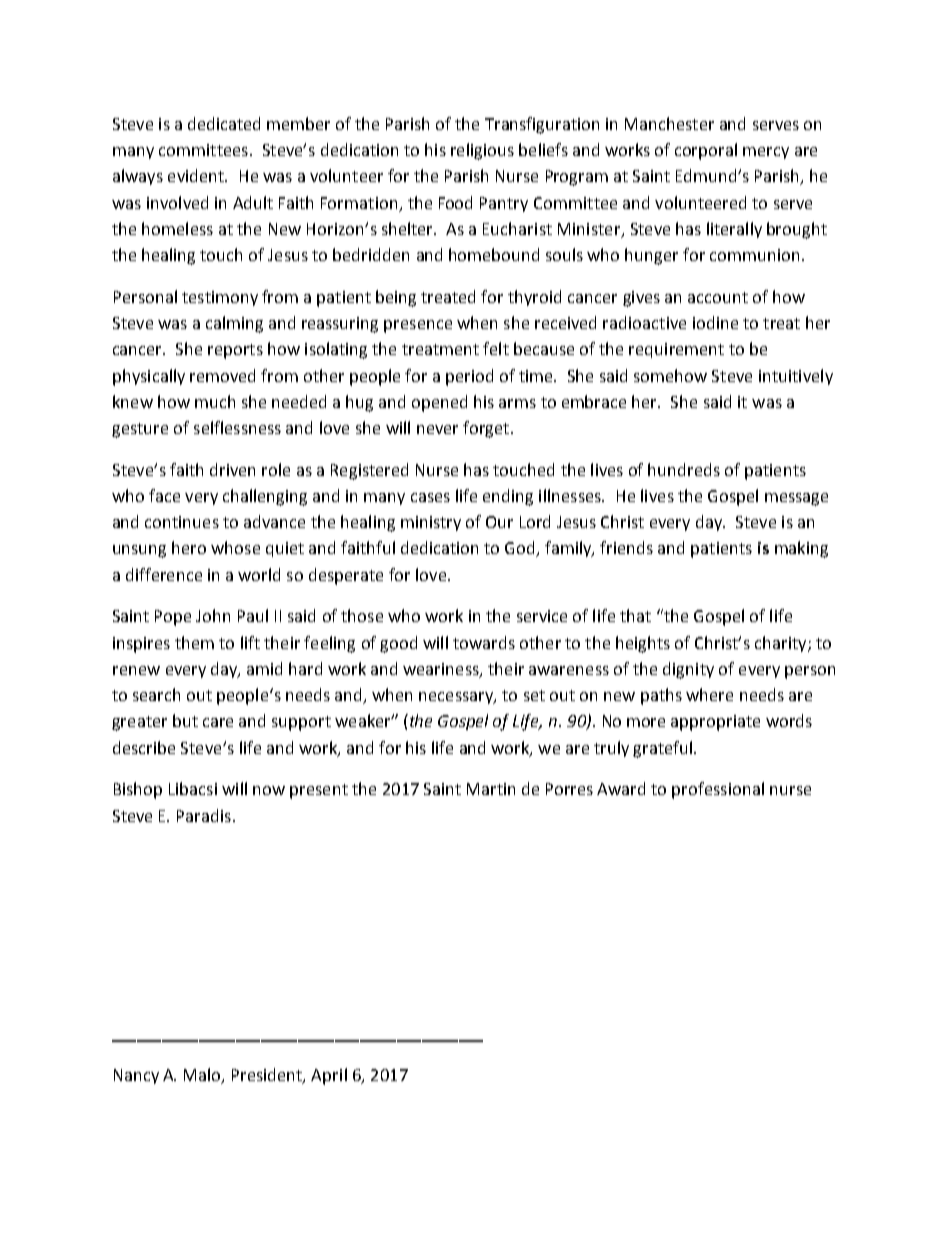  I want to click on towards, so click(484, 642).
